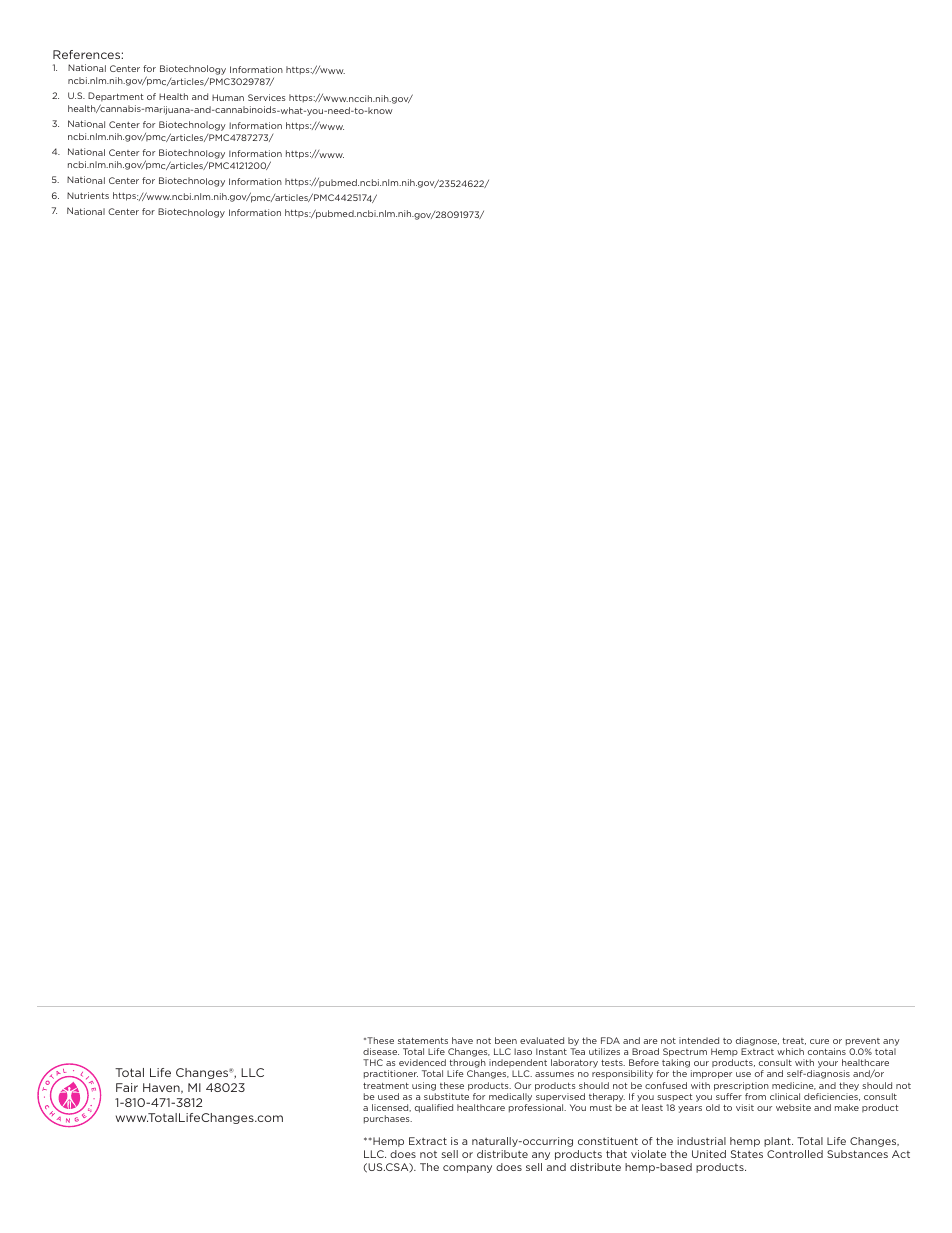 The height and width of the page is (1233, 952). I want to click on Human, so click(228, 97).
